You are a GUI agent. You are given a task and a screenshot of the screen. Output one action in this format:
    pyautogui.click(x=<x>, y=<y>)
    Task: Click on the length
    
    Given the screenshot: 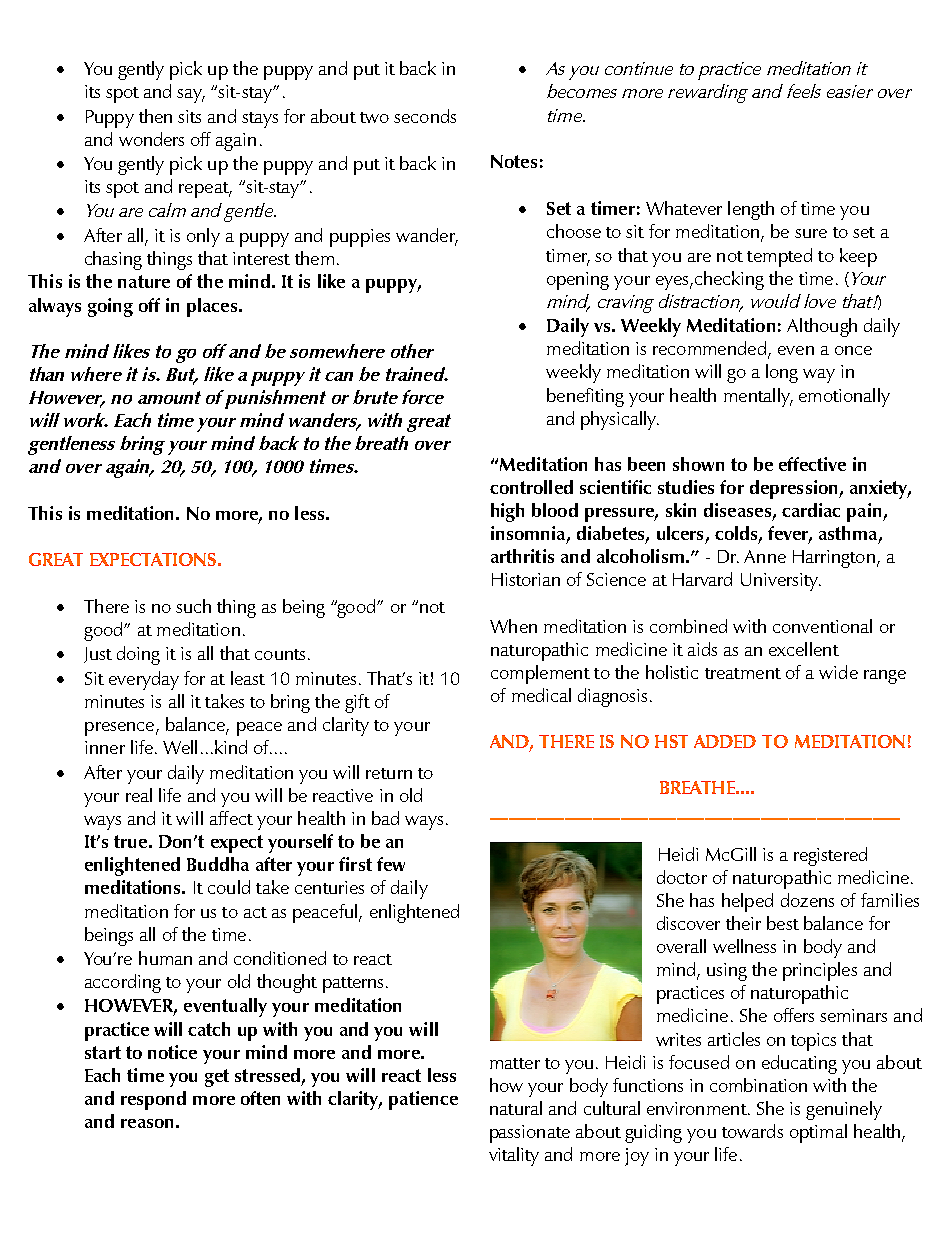 What is the action you would take?
    pyautogui.click(x=751, y=210)
